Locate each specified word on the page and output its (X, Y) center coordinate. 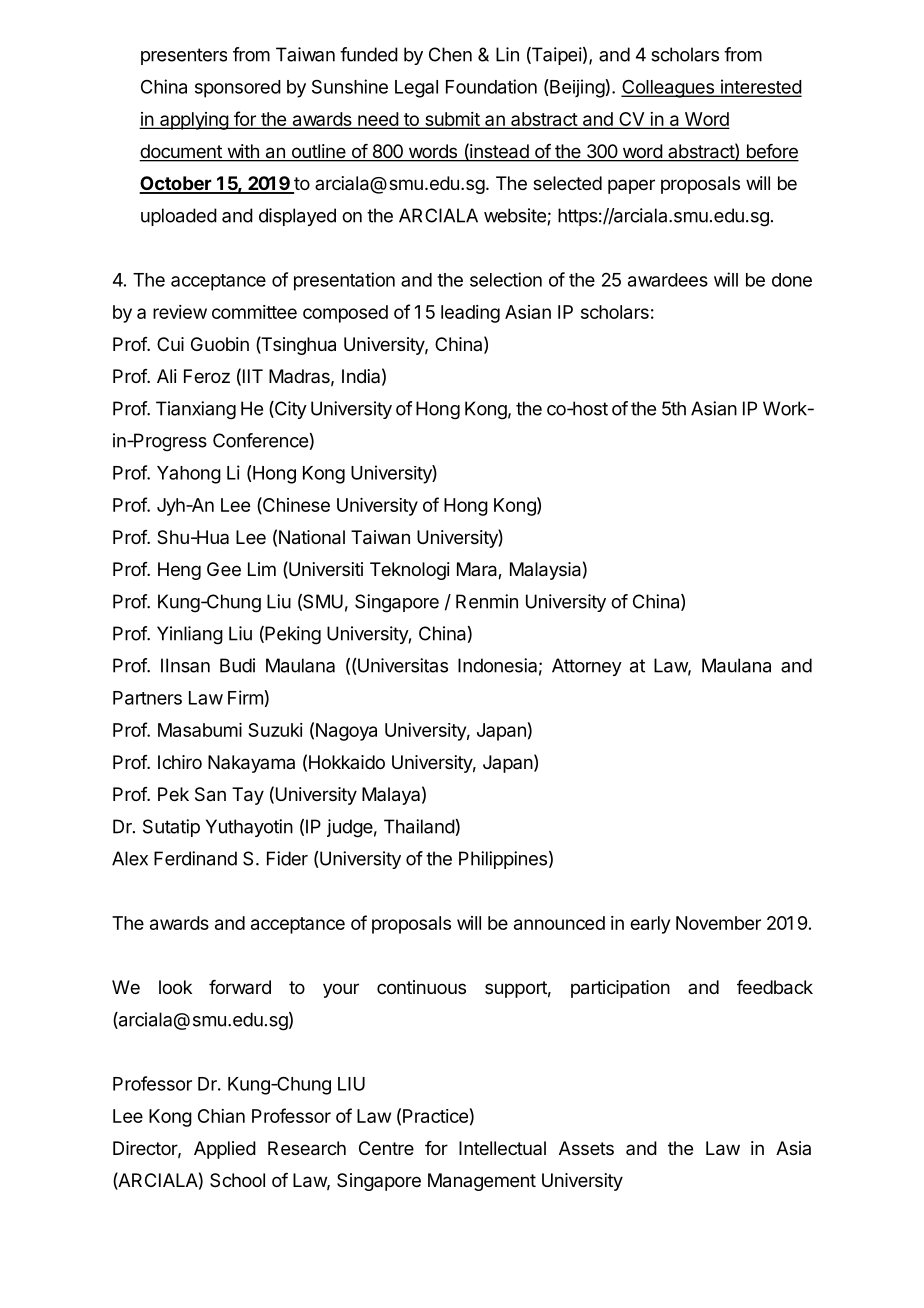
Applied (225, 1150)
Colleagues (668, 88)
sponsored (238, 89)
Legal (416, 89)
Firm (245, 697)
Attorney (587, 667)
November (718, 923)
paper (631, 186)
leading (470, 314)
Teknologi (410, 571)
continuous (421, 987)
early (650, 925)
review (180, 312)
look (175, 987)
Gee (224, 569)
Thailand (419, 826)
